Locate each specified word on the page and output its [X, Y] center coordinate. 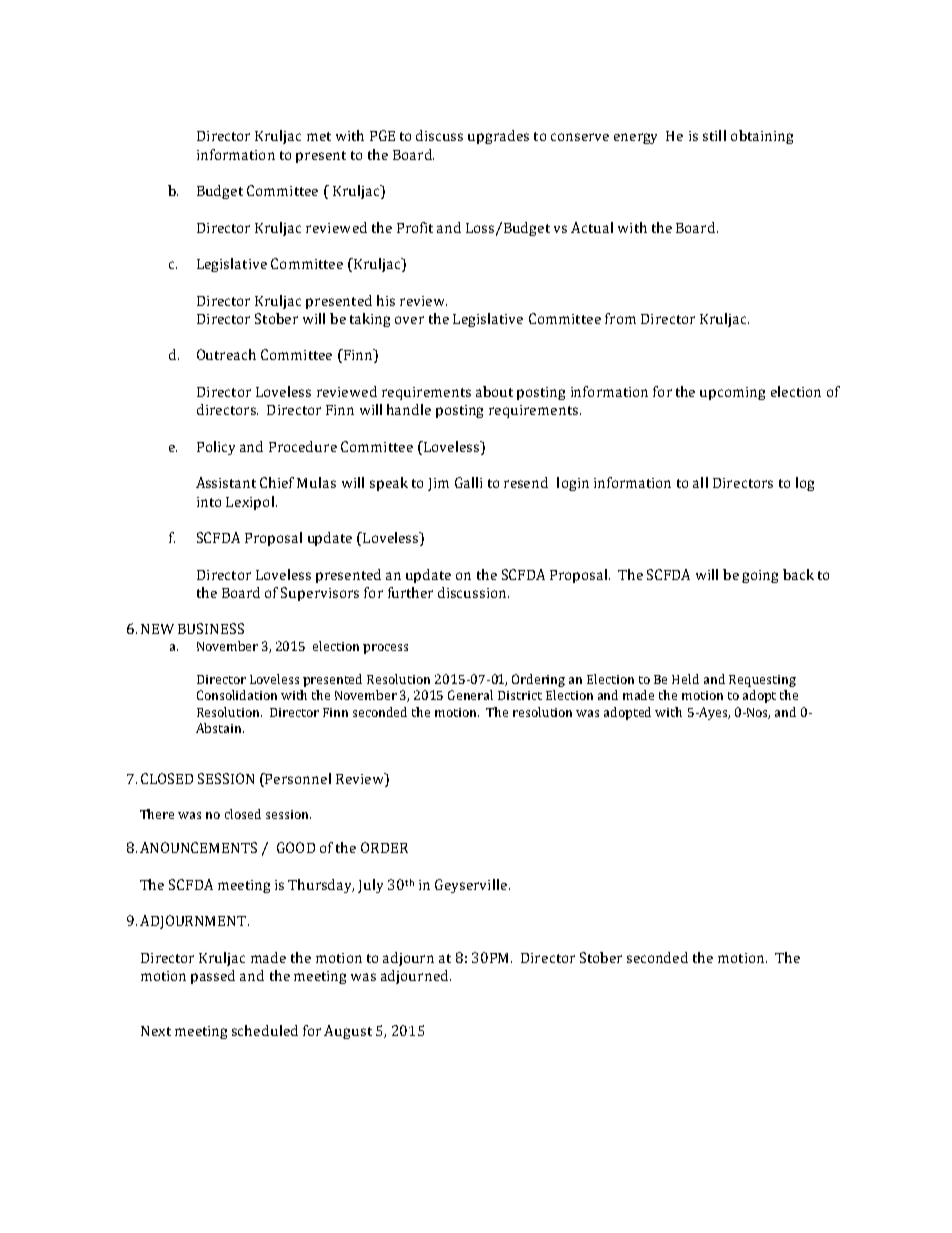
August [348, 1032]
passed [213, 977]
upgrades [498, 137]
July [370, 886]
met [319, 136]
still [714, 135]
